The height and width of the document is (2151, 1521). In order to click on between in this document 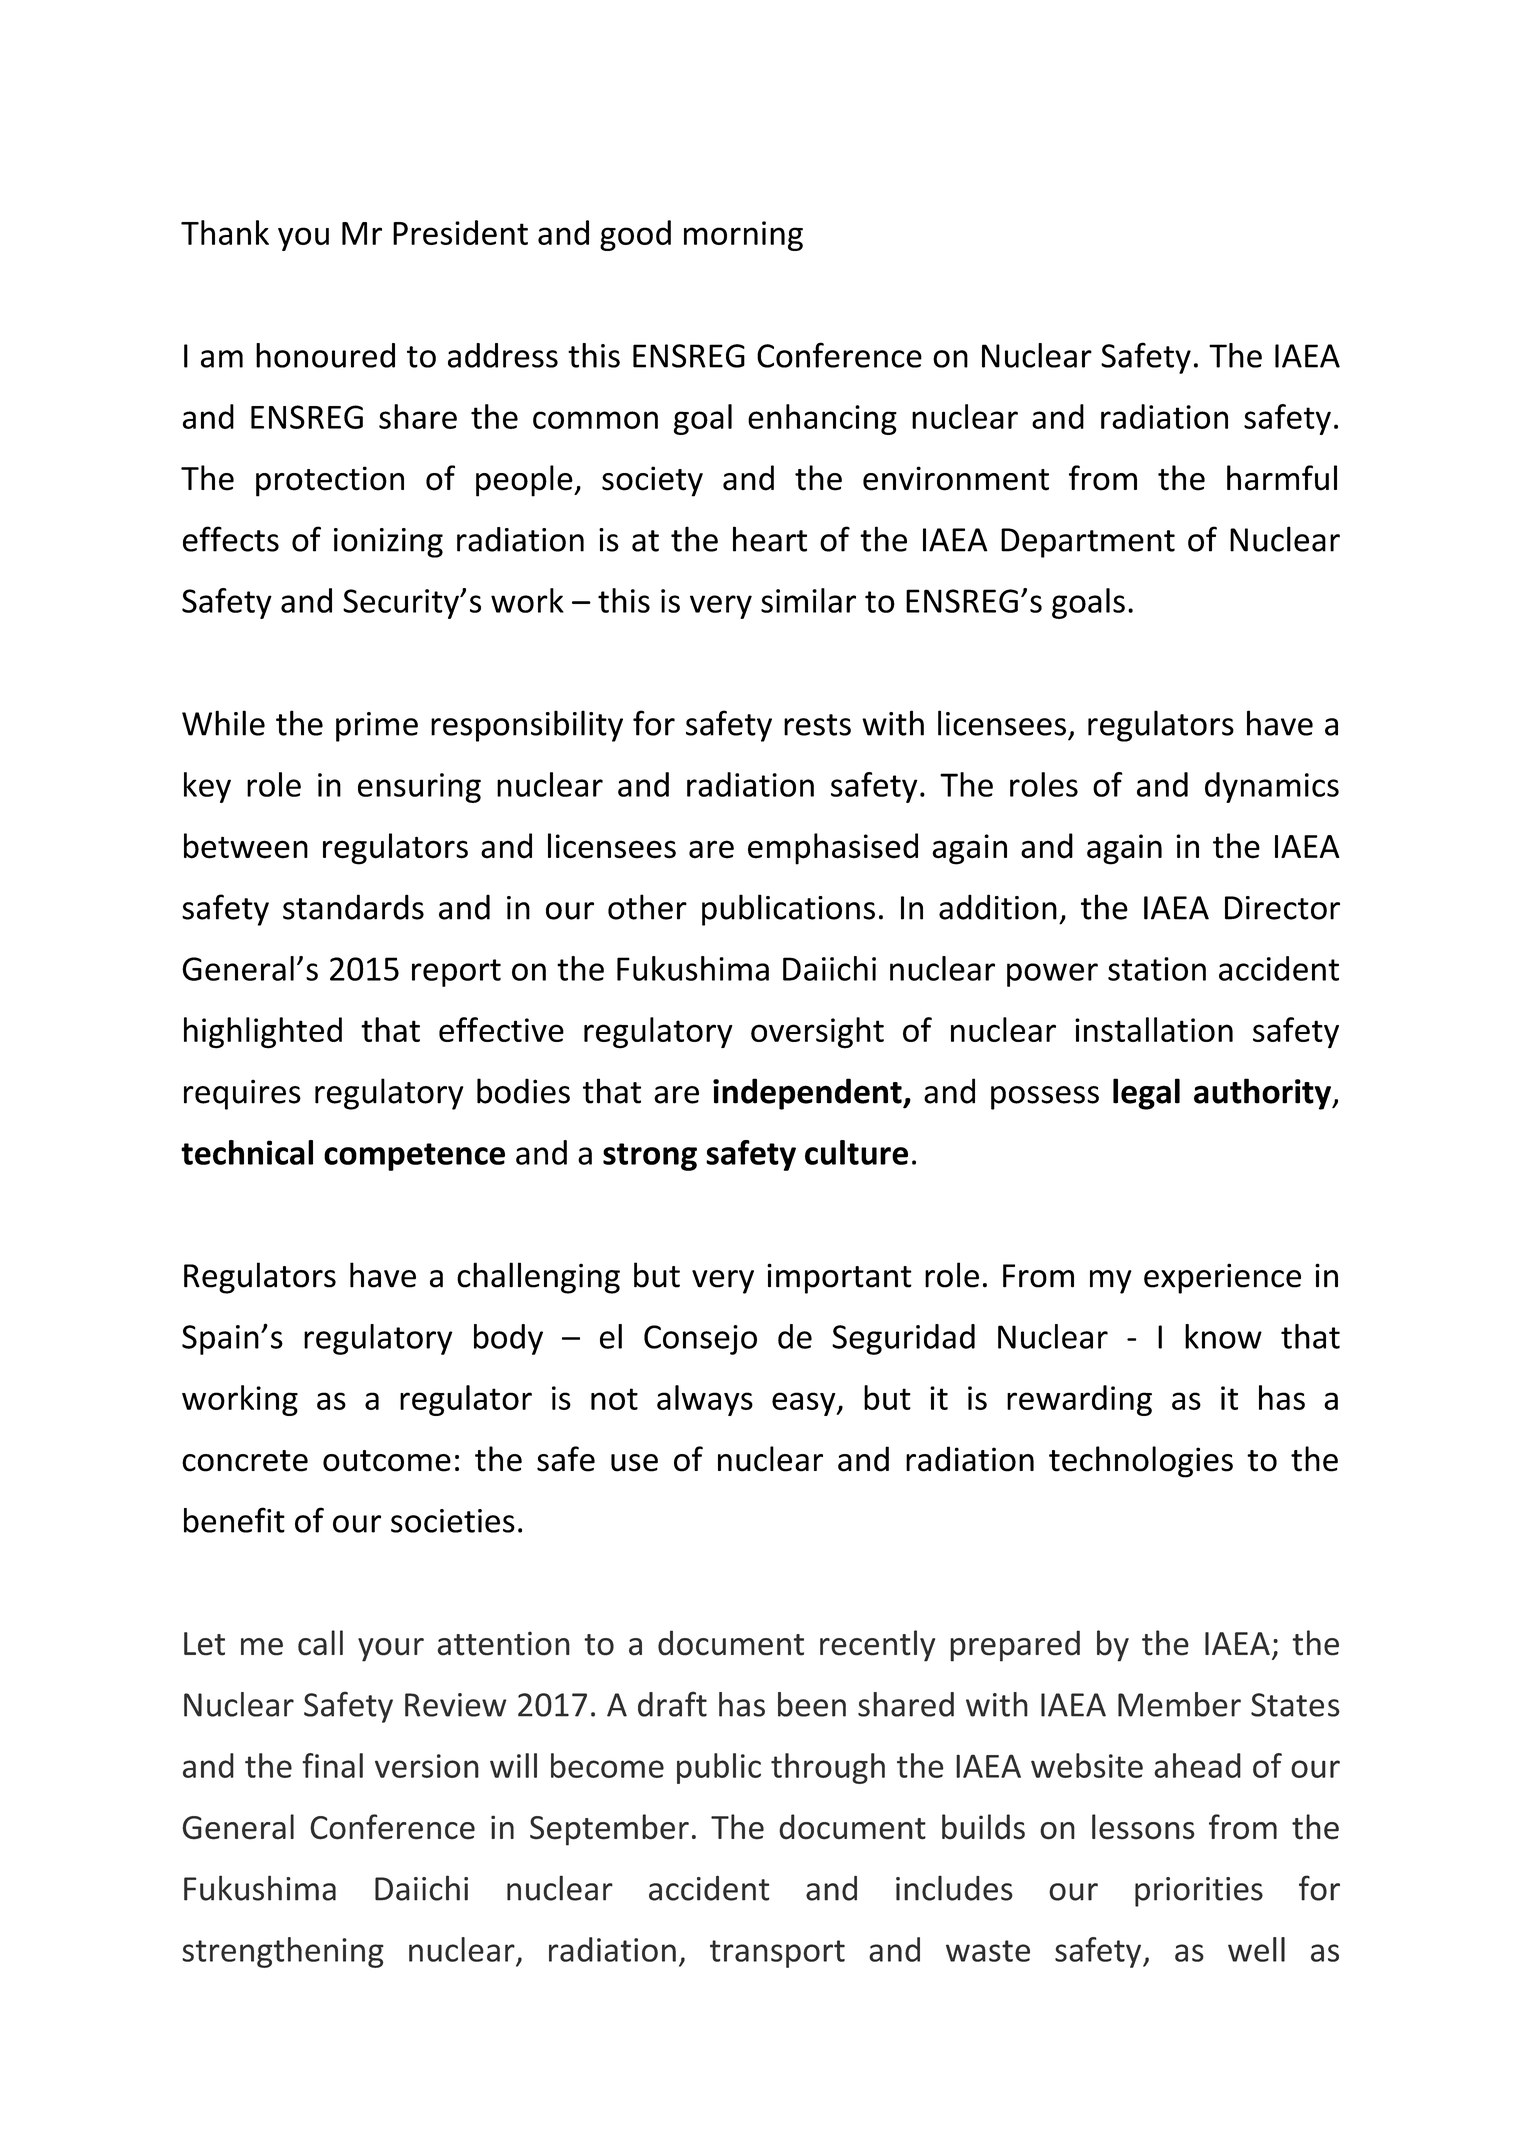, I will do `click(246, 846)`.
